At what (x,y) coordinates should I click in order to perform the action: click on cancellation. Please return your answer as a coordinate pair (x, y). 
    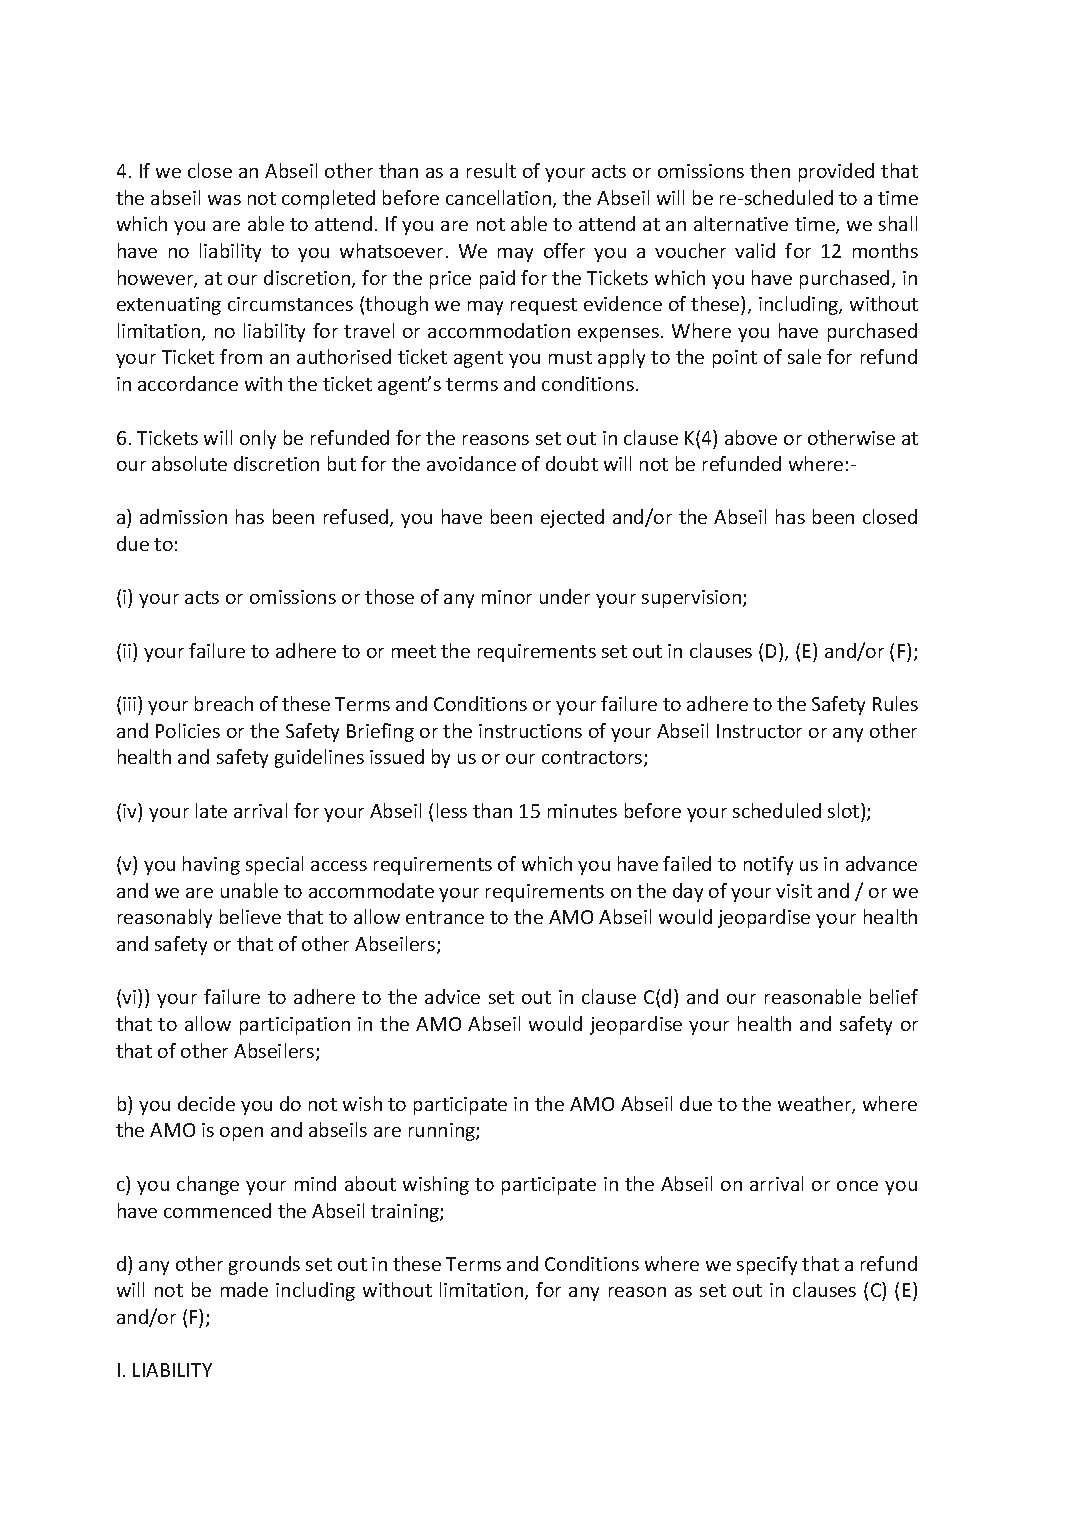
    Looking at the image, I should click on (500, 199).
